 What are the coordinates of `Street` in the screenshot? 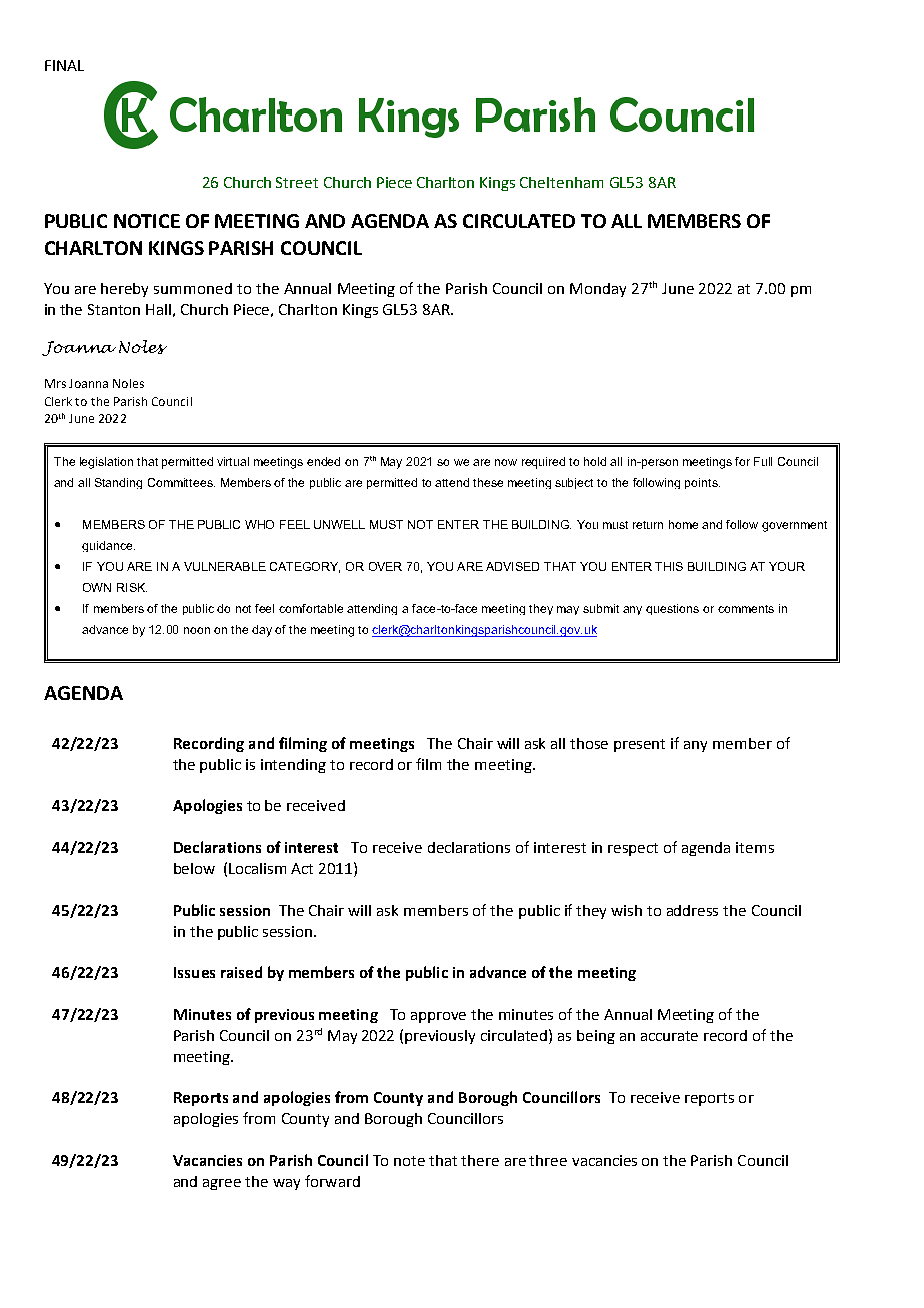 It's located at (297, 182).
